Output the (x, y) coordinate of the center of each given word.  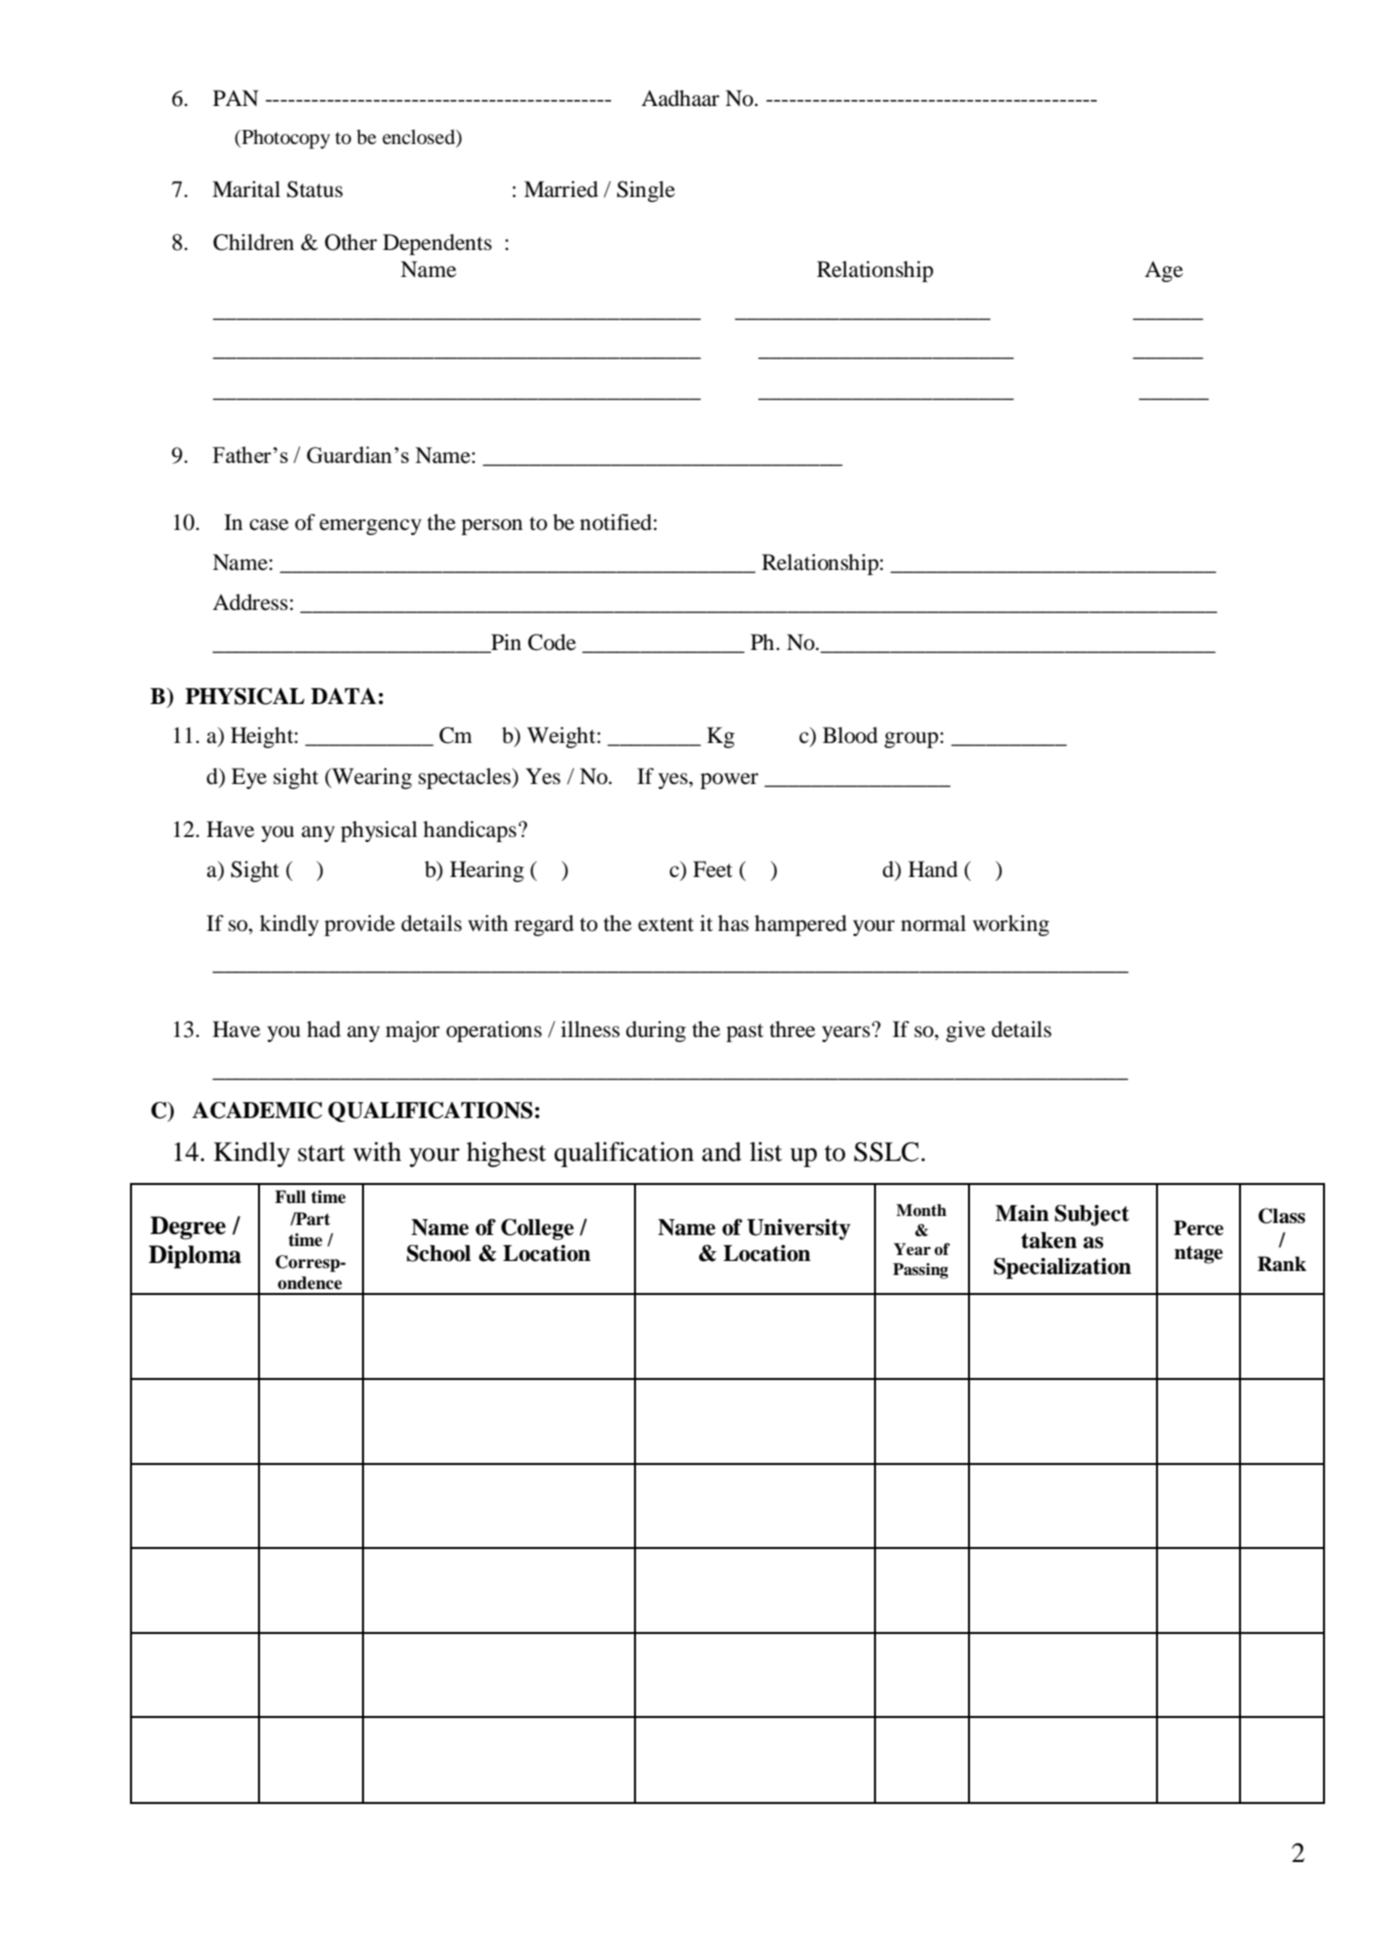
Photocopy (285, 139)
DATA (343, 696)
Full (290, 1197)
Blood (850, 735)
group (911, 740)
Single (646, 191)
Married (561, 189)
